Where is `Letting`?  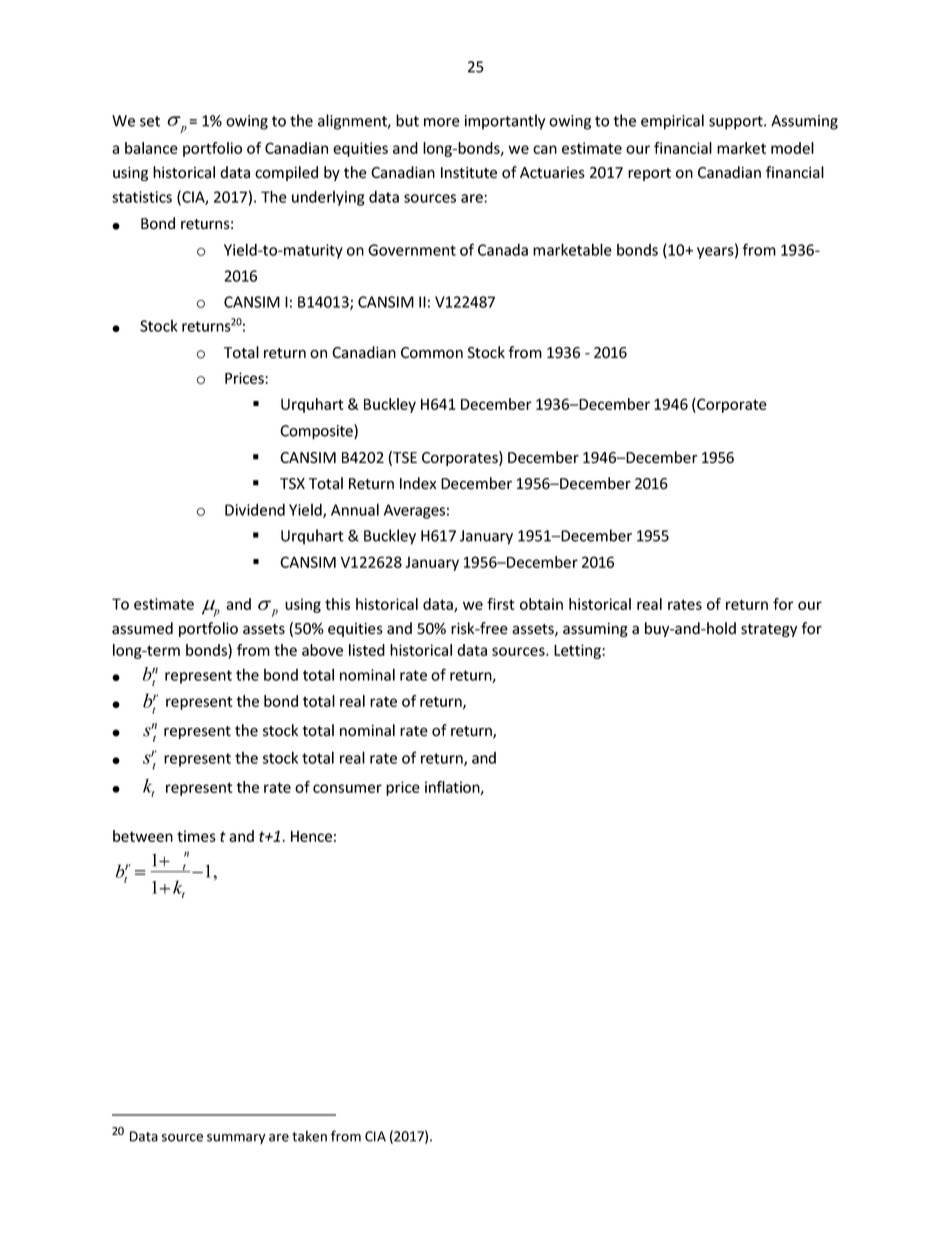 Letting is located at coordinates (578, 651).
